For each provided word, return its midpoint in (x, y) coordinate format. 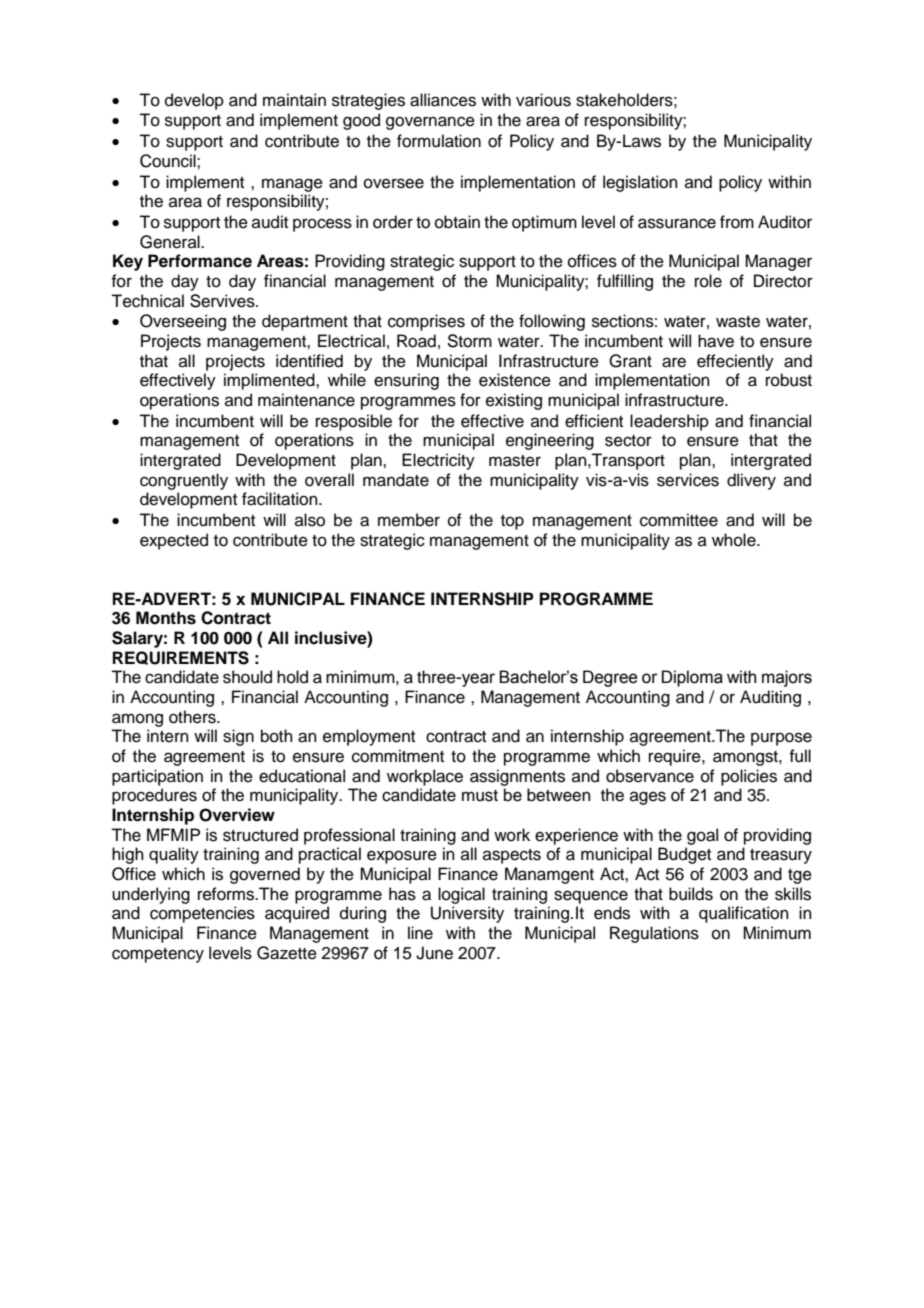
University (467, 914)
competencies (202, 914)
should (247, 677)
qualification (744, 914)
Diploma (692, 678)
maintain (294, 100)
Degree (610, 678)
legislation (640, 183)
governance (430, 123)
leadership (669, 422)
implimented (270, 381)
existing (514, 401)
